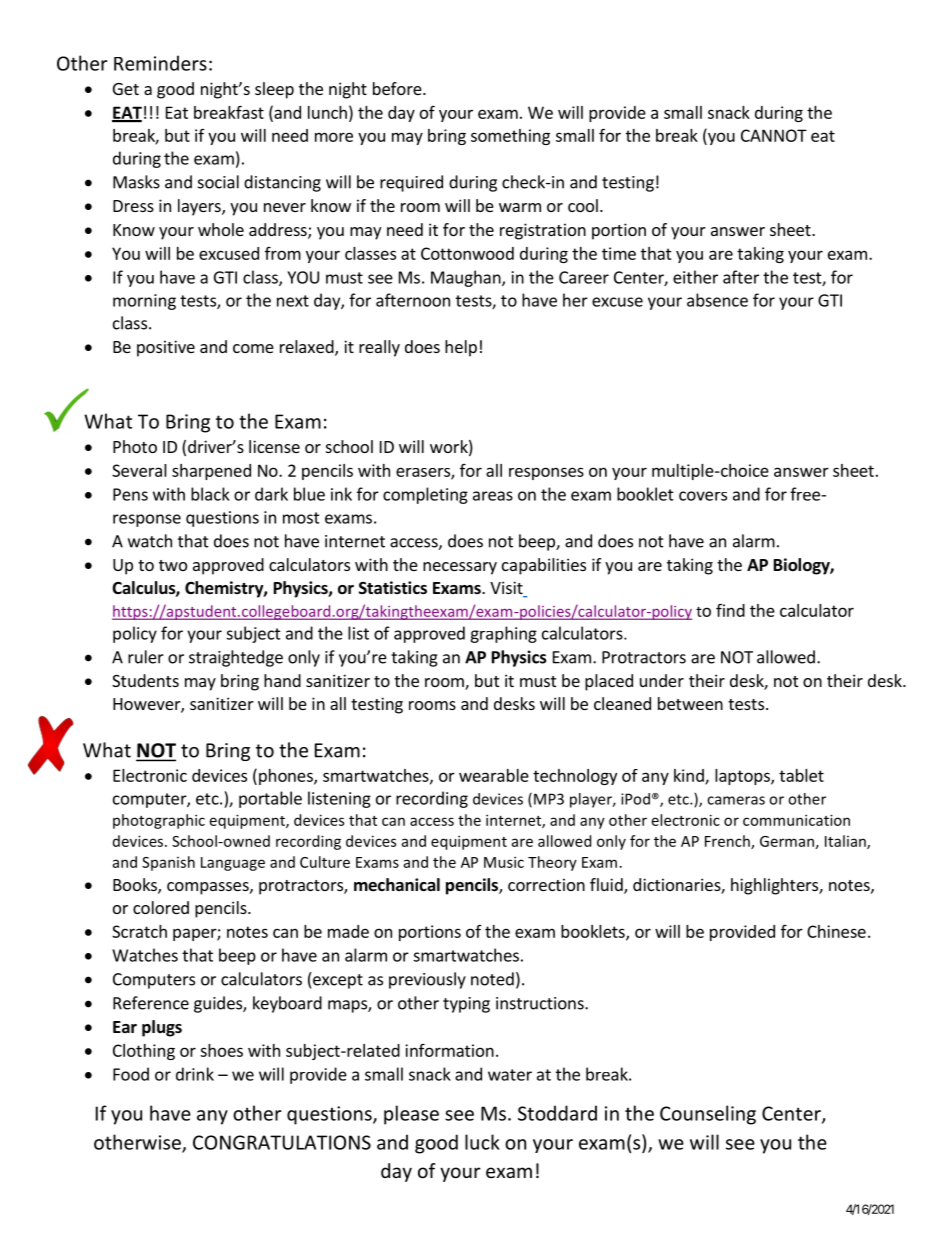  I want to click on come, so click(253, 348).
